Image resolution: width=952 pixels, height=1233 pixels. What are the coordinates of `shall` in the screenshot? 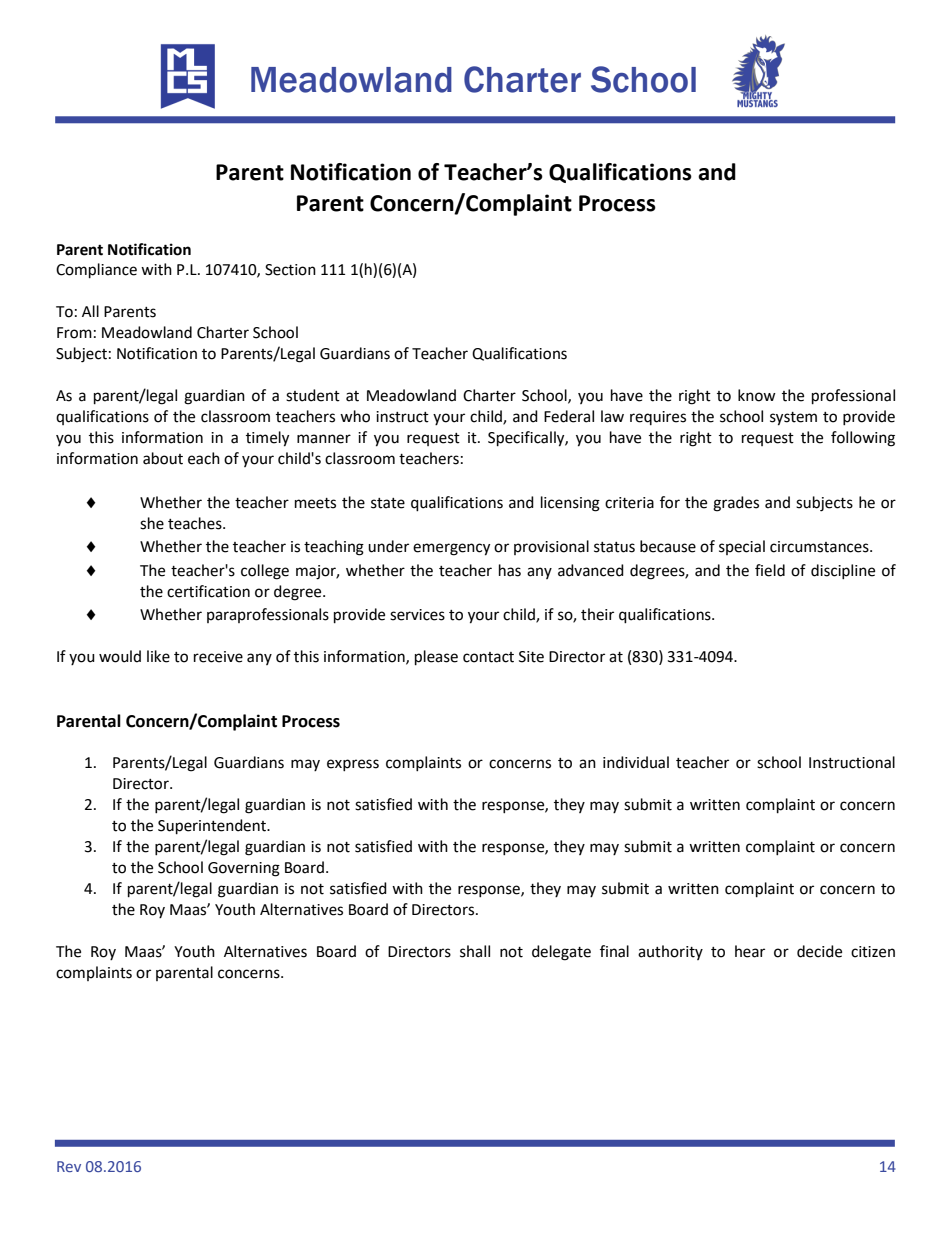 It's located at (475, 951).
